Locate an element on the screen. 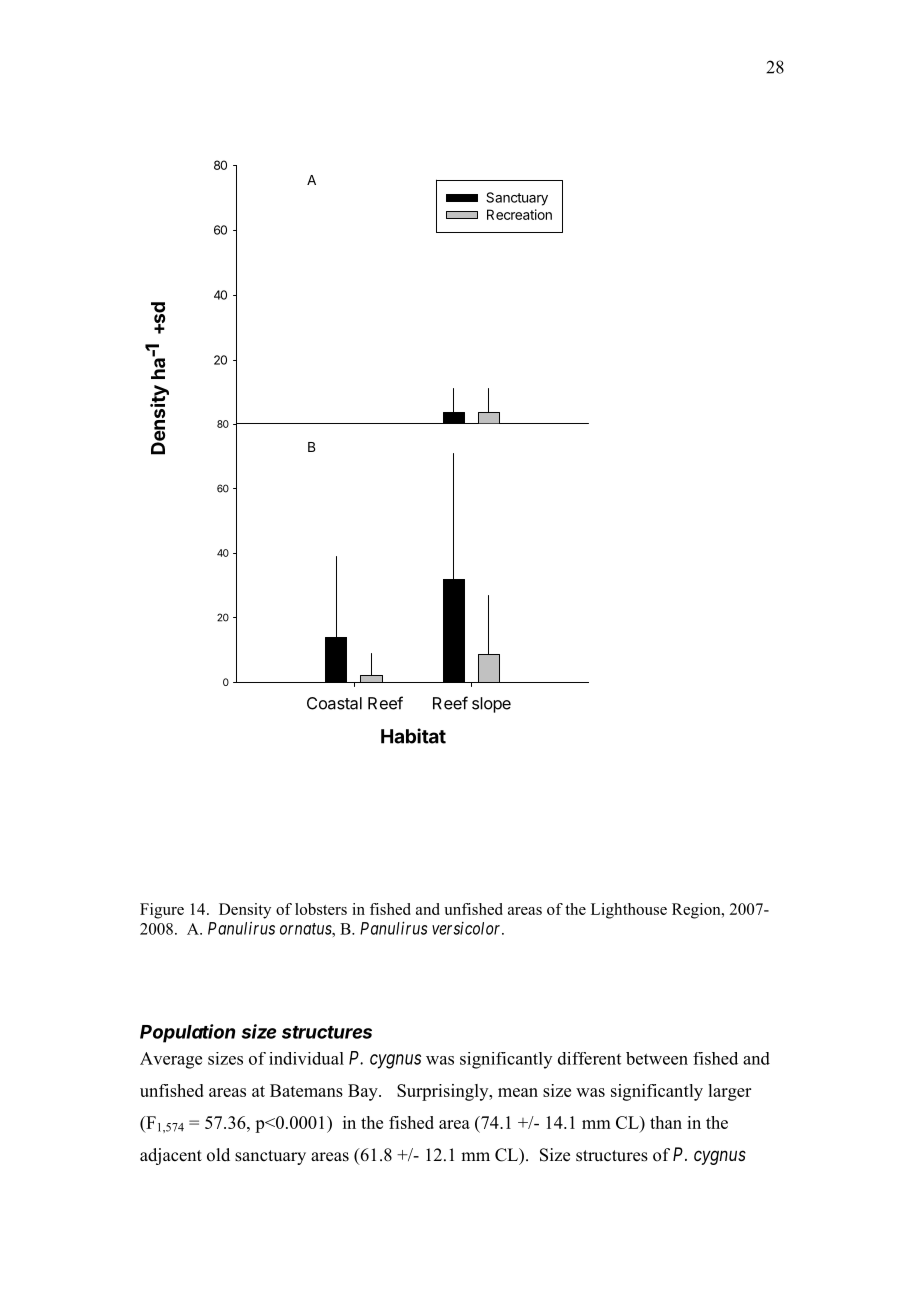  larger is located at coordinates (729, 1092).
